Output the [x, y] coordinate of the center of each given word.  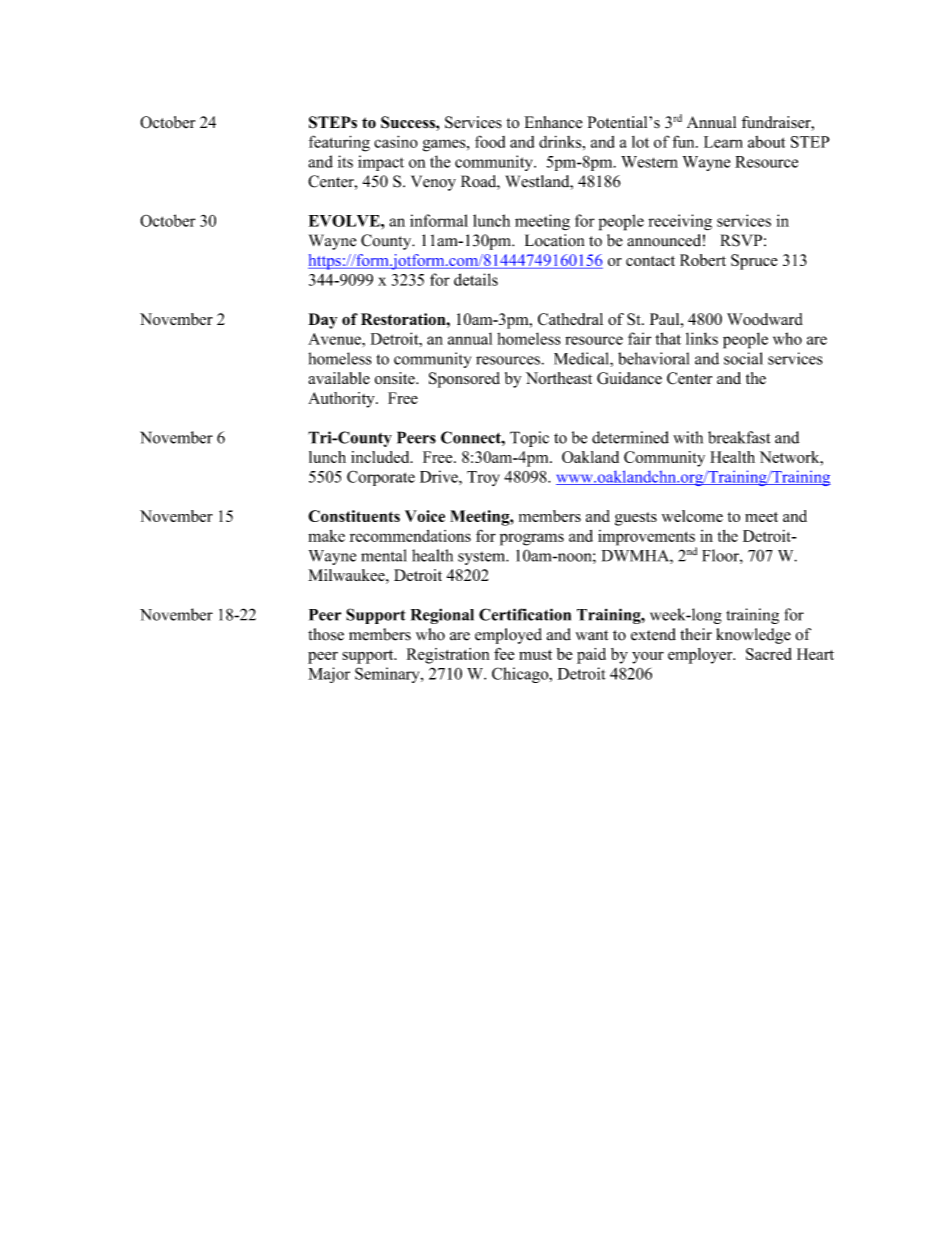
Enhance [553, 122]
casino [396, 141]
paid [591, 656]
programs [532, 539]
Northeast [559, 378]
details [476, 279]
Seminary [388, 675]
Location [554, 240]
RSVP [741, 240]
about [766, 142]
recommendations [410, 536]
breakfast [739, 437]
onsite [396, 378]
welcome [692, 516]
